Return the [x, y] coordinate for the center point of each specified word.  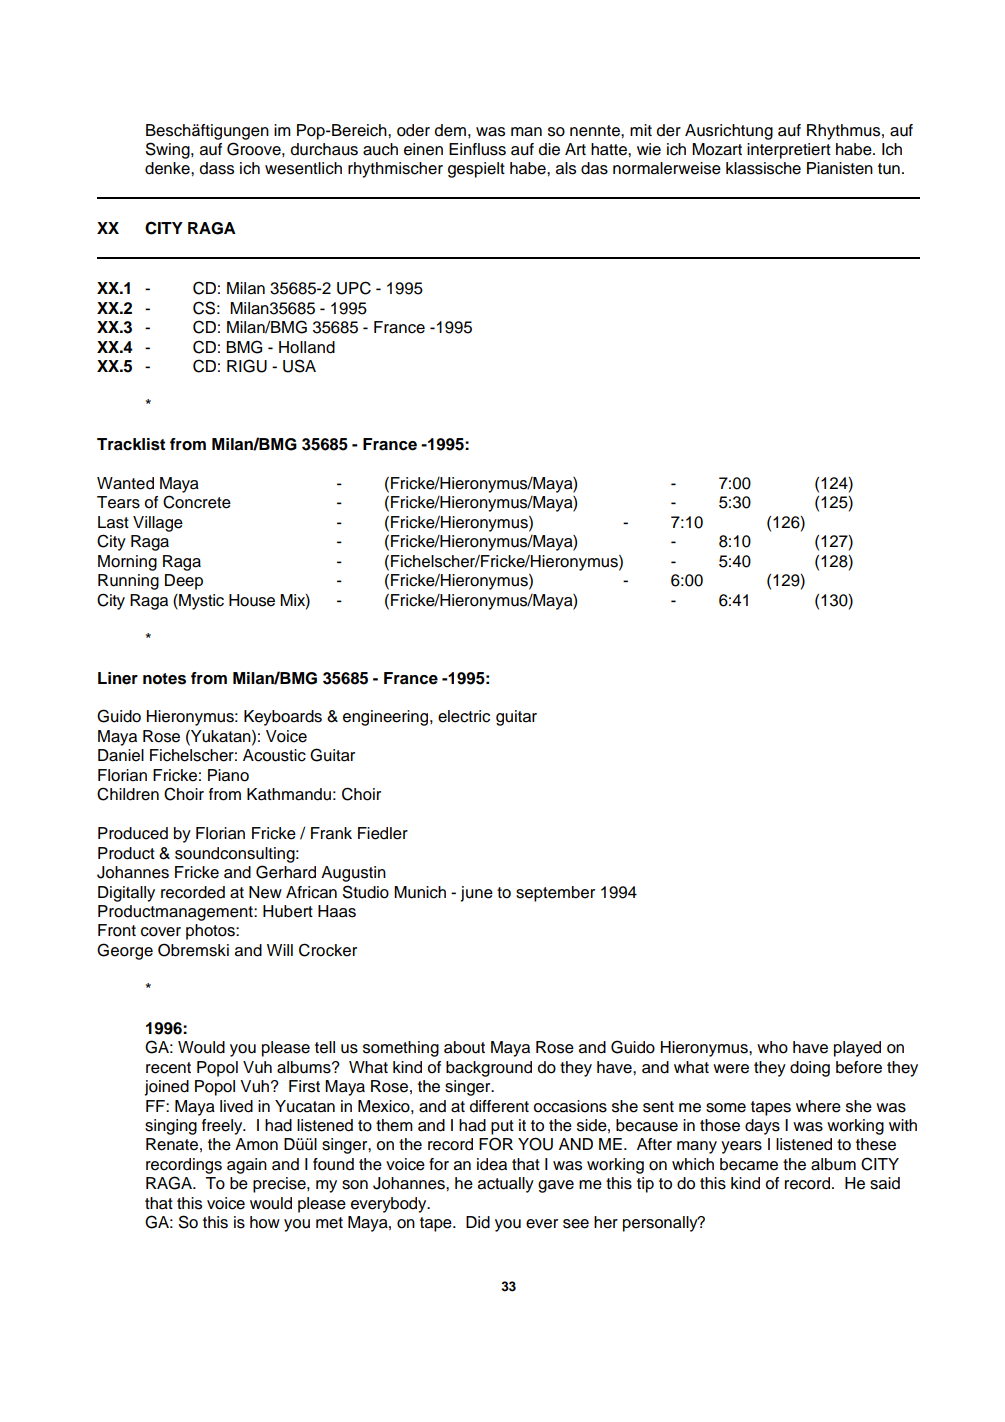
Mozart [717, 149]
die [549, 149]
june [477, 894]
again [247, 1166]
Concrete [197, 502]
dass [217, 168]
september [555, 894]
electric [464, 716]
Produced [133, 833]
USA [299, 366]
